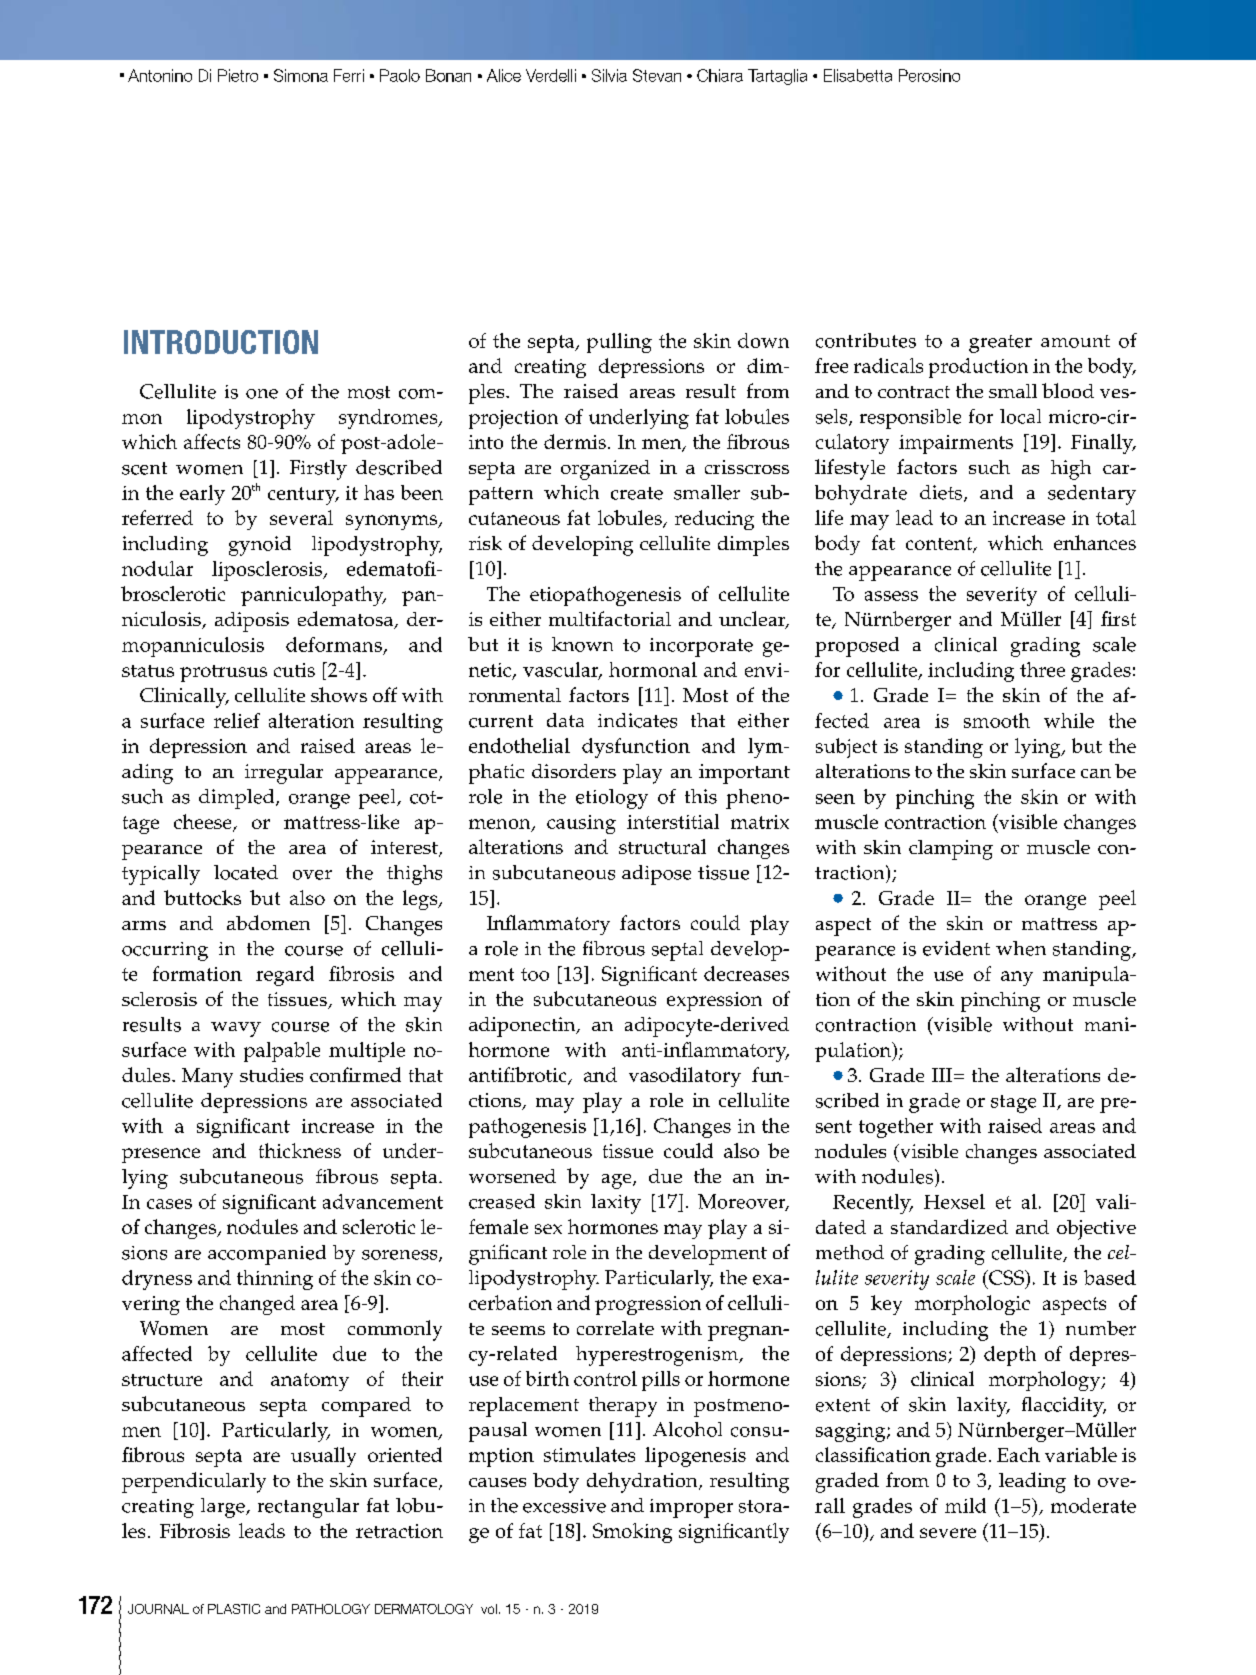 Image resolution: width=1256 pixels, height=1675 pixels. What do you see at coordinates (662, 846) in the screenshot?
I see `structural` at bounding box center [662, 846].
